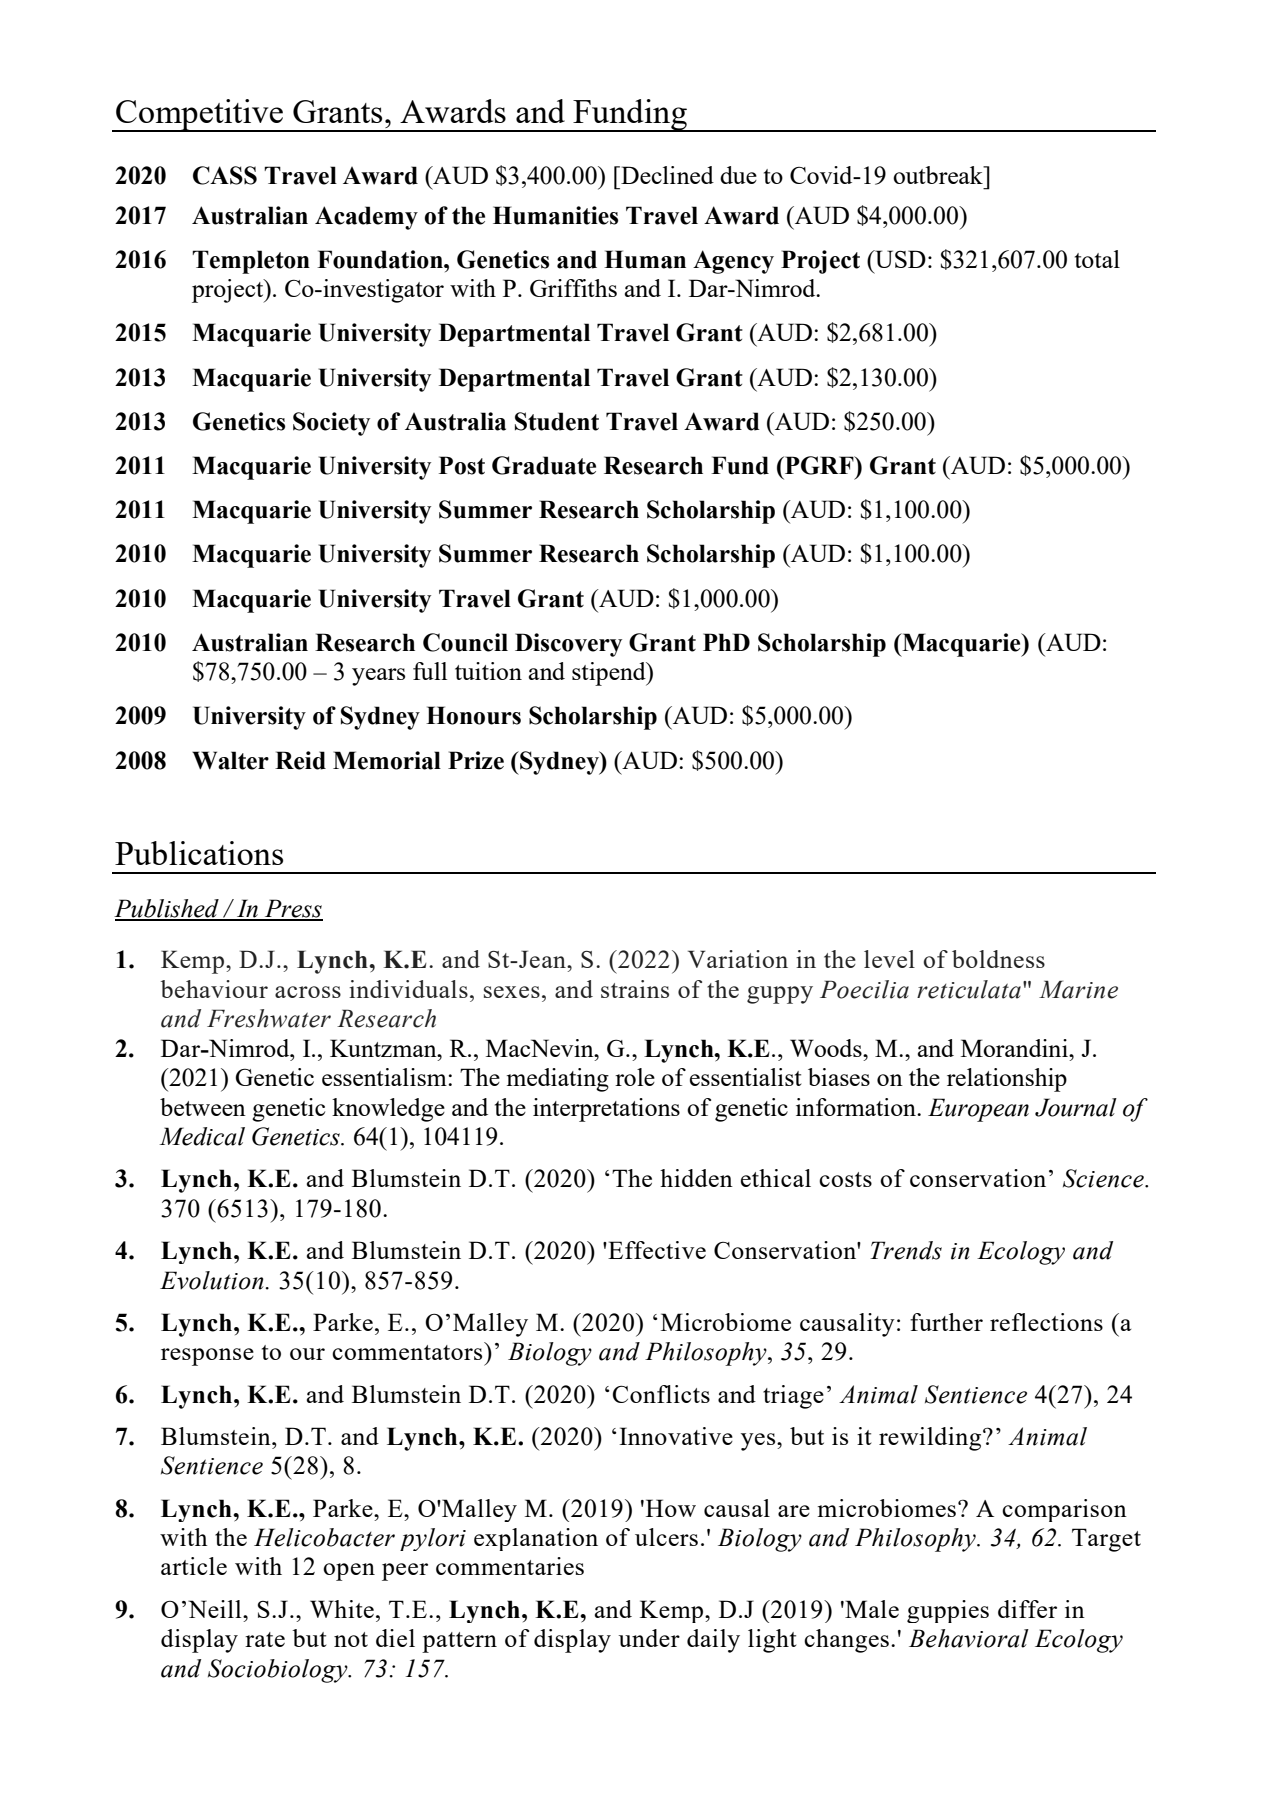 This page has width=1271, height=1797. Describe the element at coordinates (225, 175) in the page. I see `CASS` at that location.
